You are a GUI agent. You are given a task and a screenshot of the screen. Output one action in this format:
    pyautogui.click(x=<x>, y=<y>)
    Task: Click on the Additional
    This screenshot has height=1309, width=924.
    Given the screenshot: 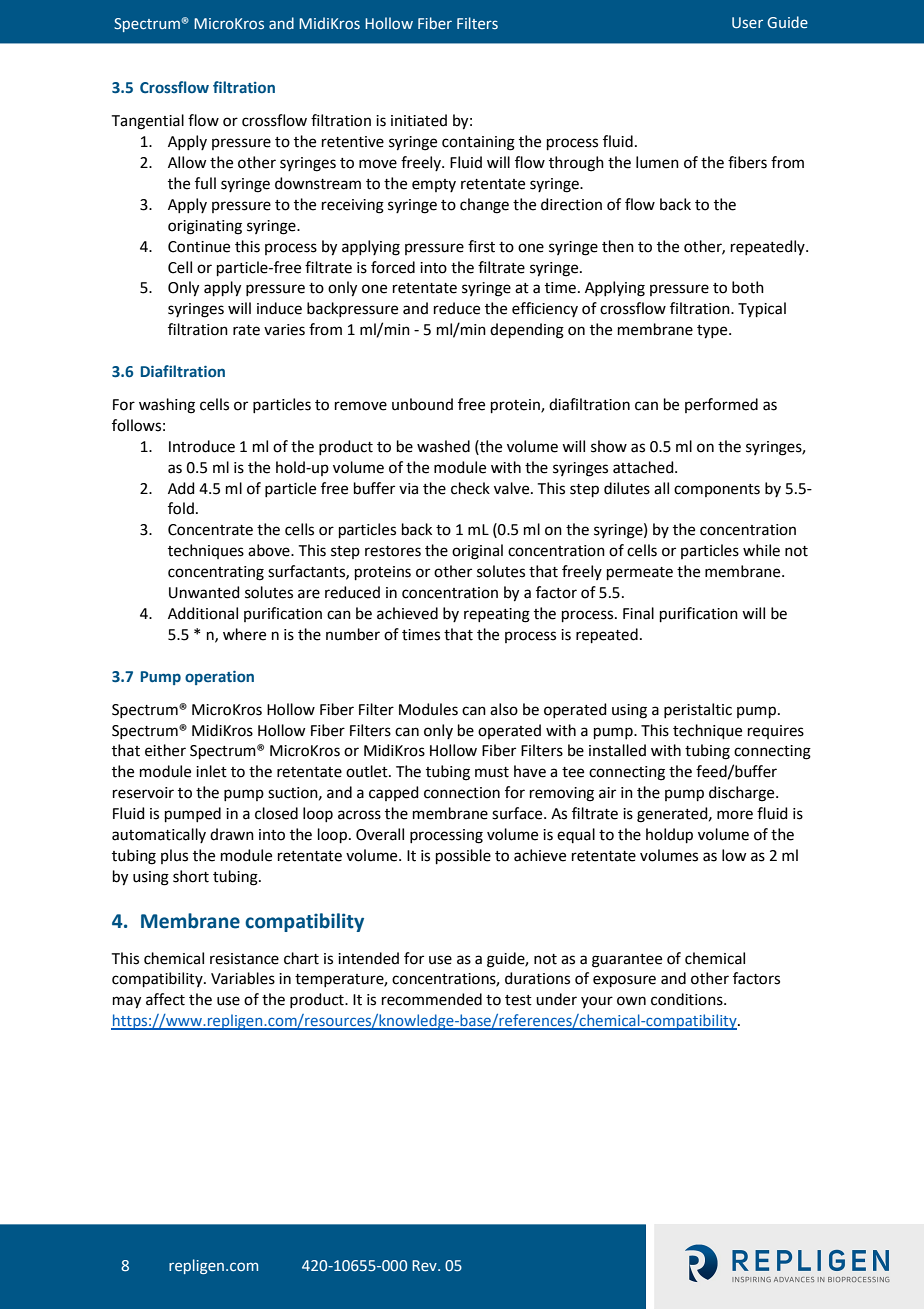 What is the action you would take?
    pyautogui.click(x=203, y=613)
